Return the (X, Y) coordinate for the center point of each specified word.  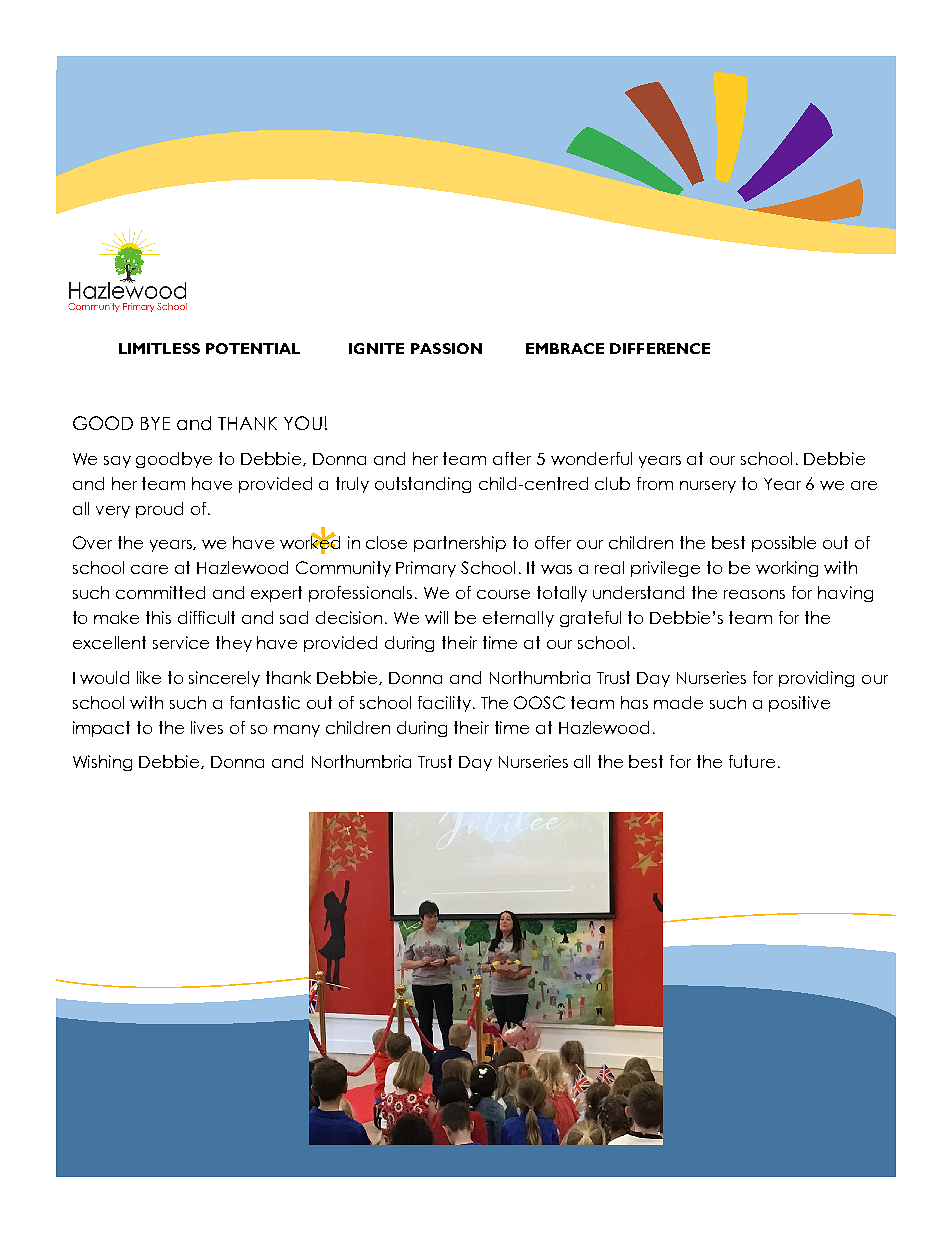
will (436, 617)
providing (816, 679)
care (149, 569)
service (181, 642)
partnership (460, 544)
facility (446, 704)
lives (207, 727)
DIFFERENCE (660, 348)
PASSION (446, 348)
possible (784, 544)
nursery (708, 487)
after (512, 458)
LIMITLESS (159, 348)
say (117, 462)
